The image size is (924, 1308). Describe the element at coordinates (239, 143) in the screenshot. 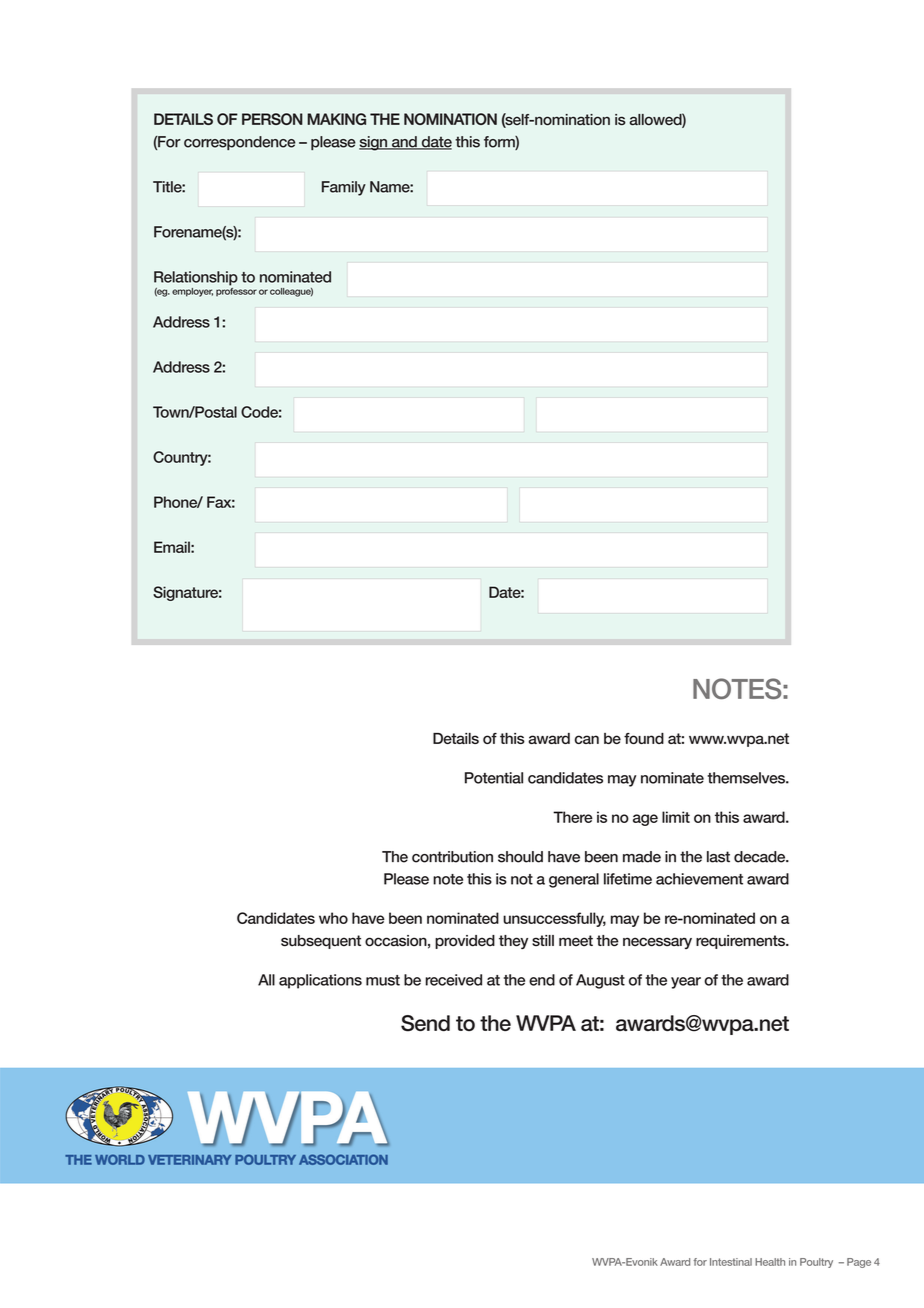

I see `correspondence` at that location.
